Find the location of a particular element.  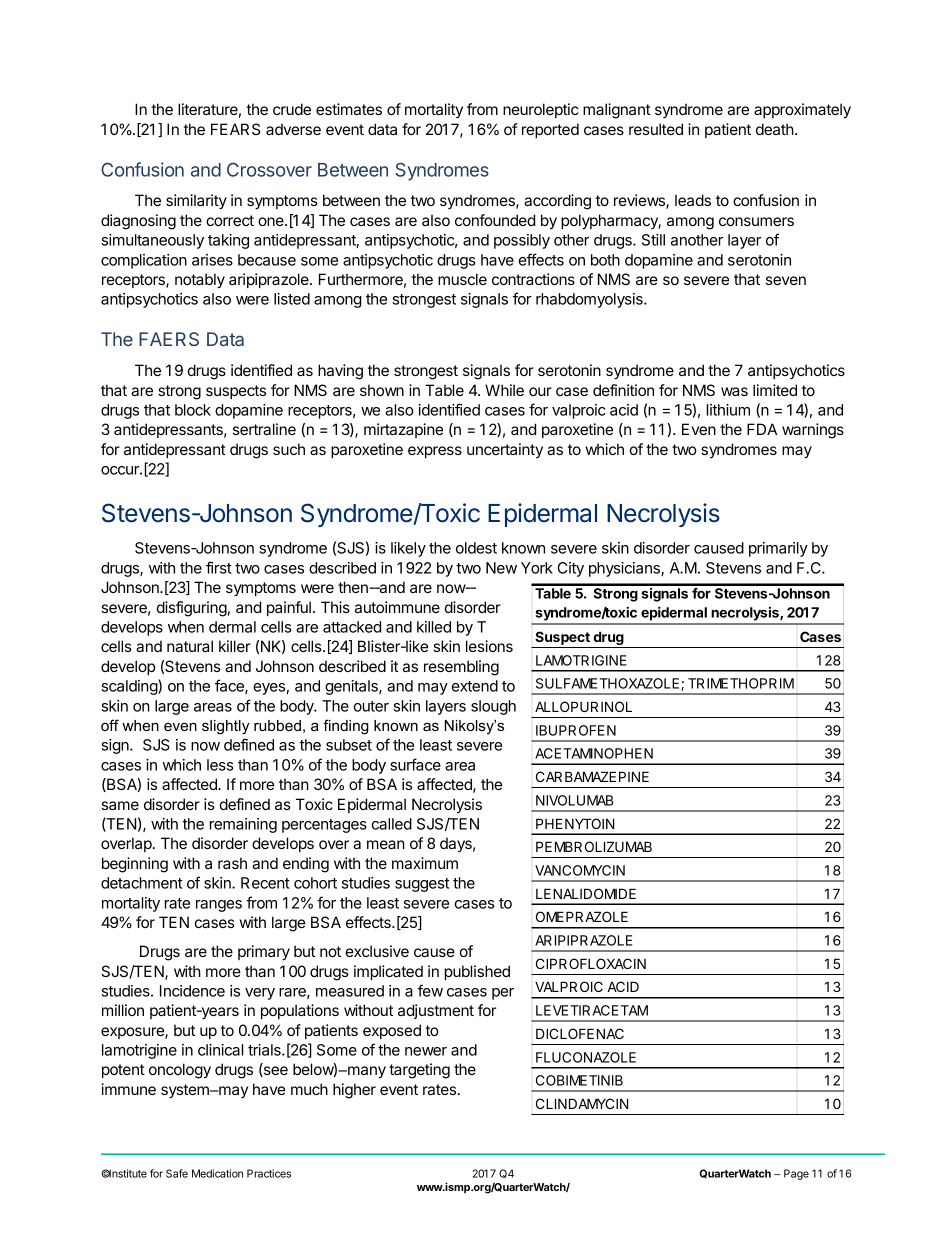

Safe is located at coordinates (177, 1173).
